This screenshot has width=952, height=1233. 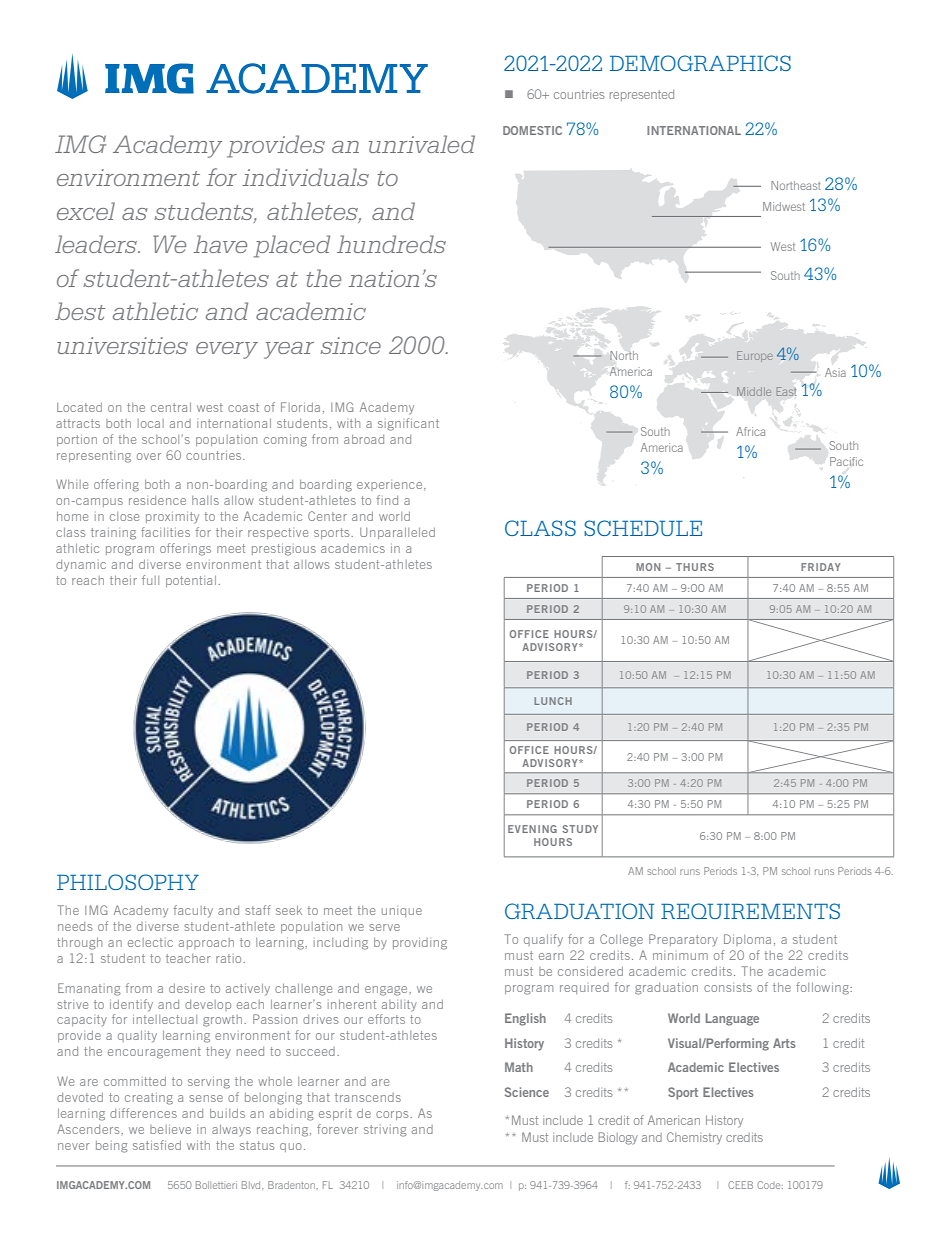 I want to click on DEMOGRAPHICS, so click(x=700, y=63).
